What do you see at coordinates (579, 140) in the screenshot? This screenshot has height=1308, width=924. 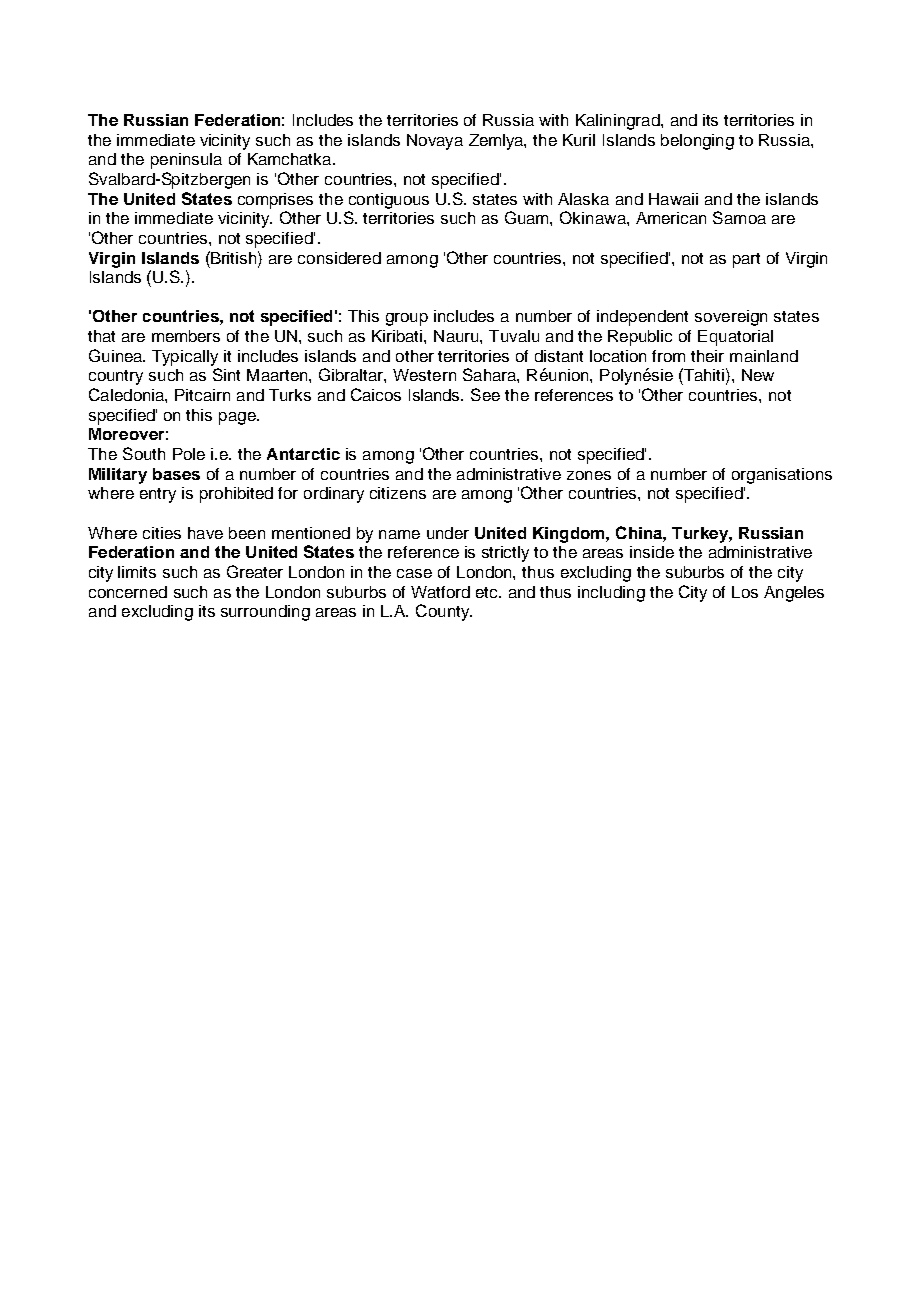 I see `Kuril` at bounding box center [579, 140].
